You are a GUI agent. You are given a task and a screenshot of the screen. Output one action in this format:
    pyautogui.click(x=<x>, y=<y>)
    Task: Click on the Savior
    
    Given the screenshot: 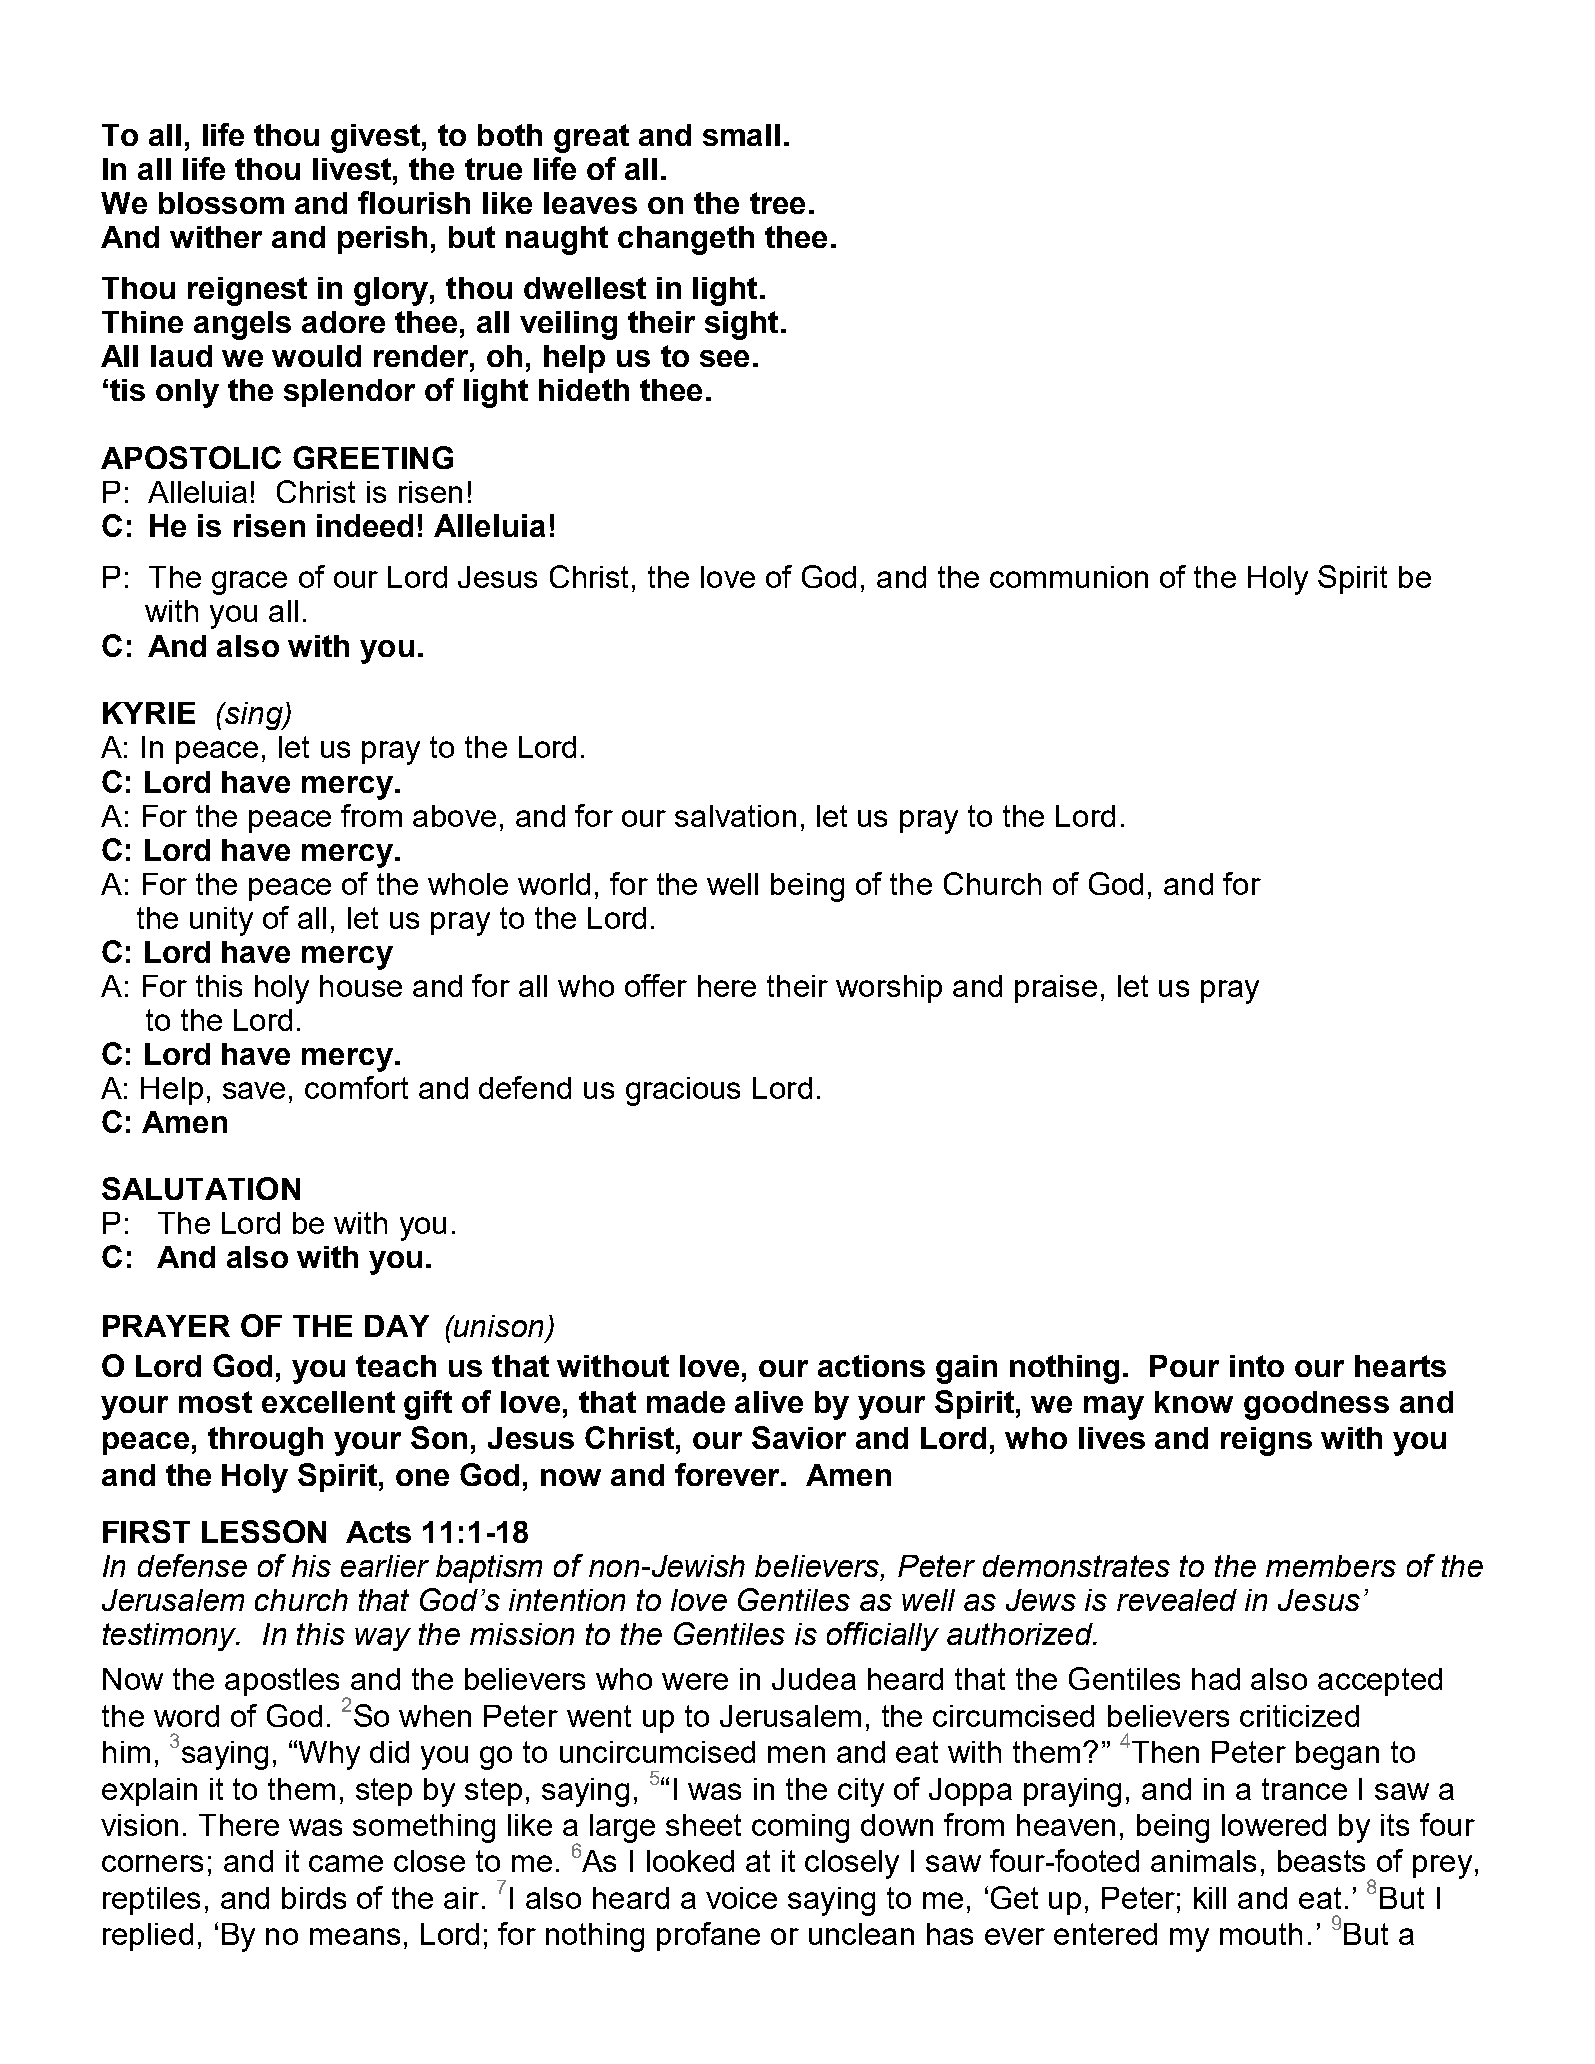 What is the action you would take?
    pyautogui.click(x=799, y=1437)
